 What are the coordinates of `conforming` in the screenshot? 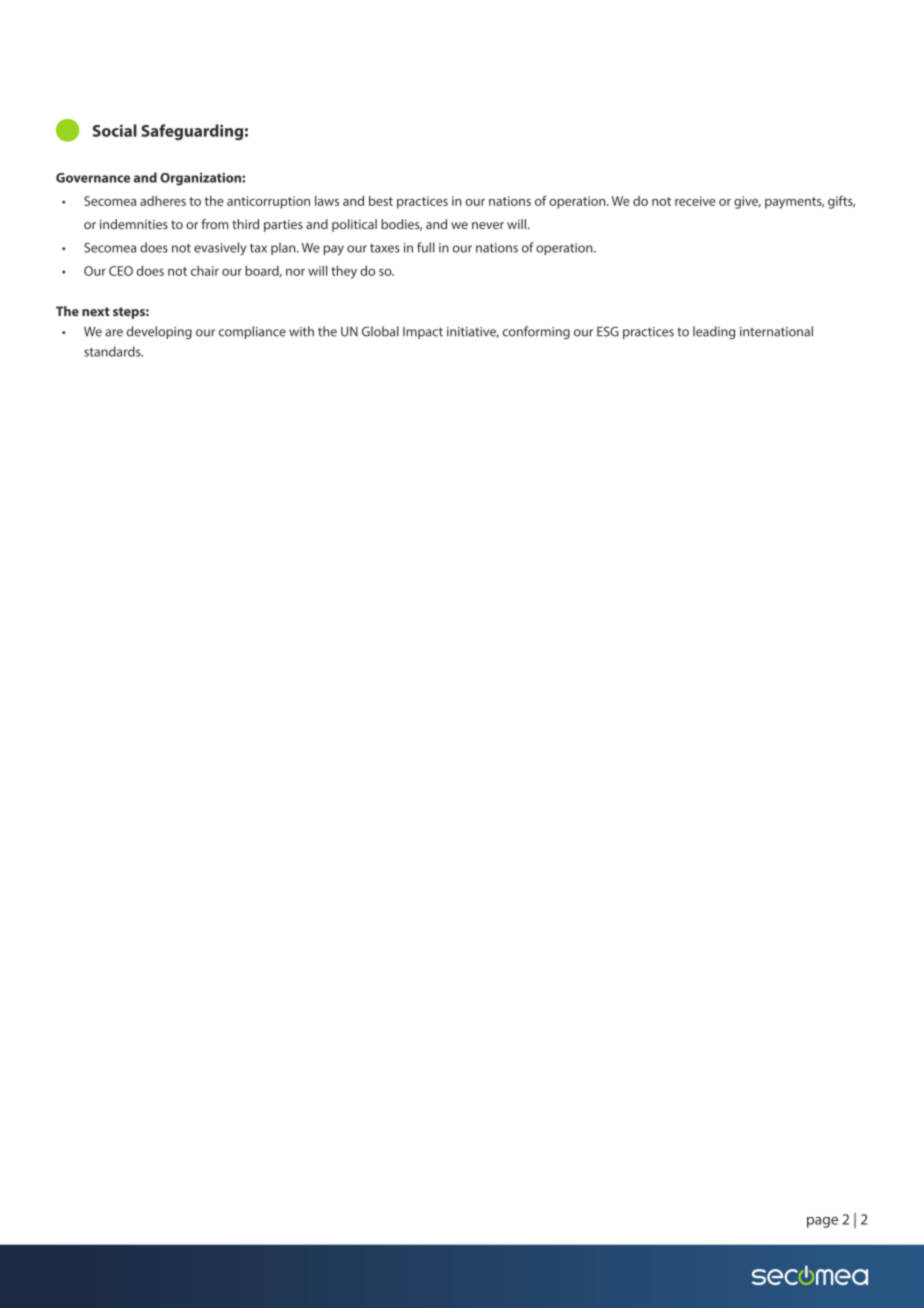 It's located at (536, 332).
